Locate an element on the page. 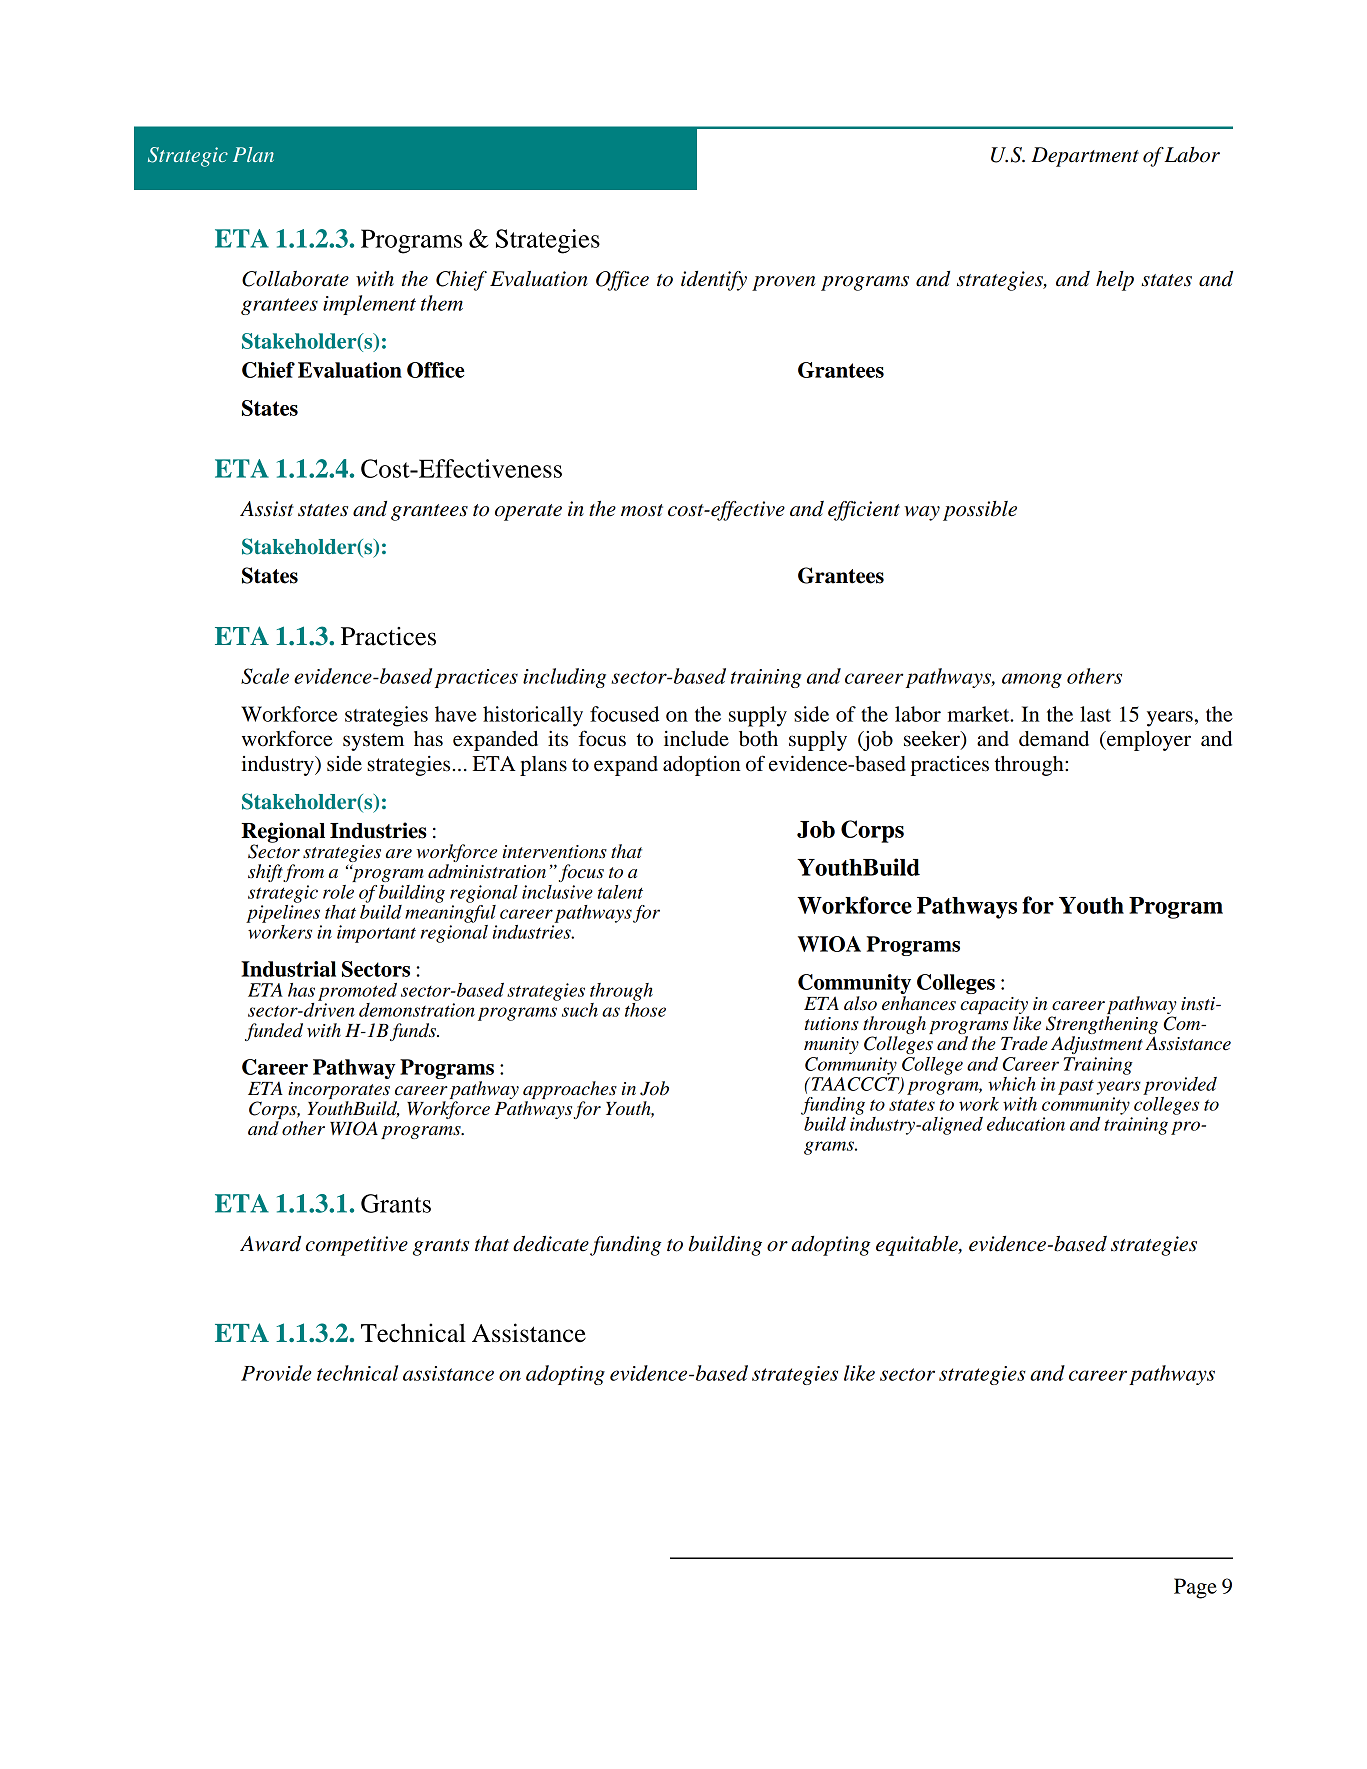 This document has width=1367, height=1769. Page is located at coordinates (1195, 1588).
